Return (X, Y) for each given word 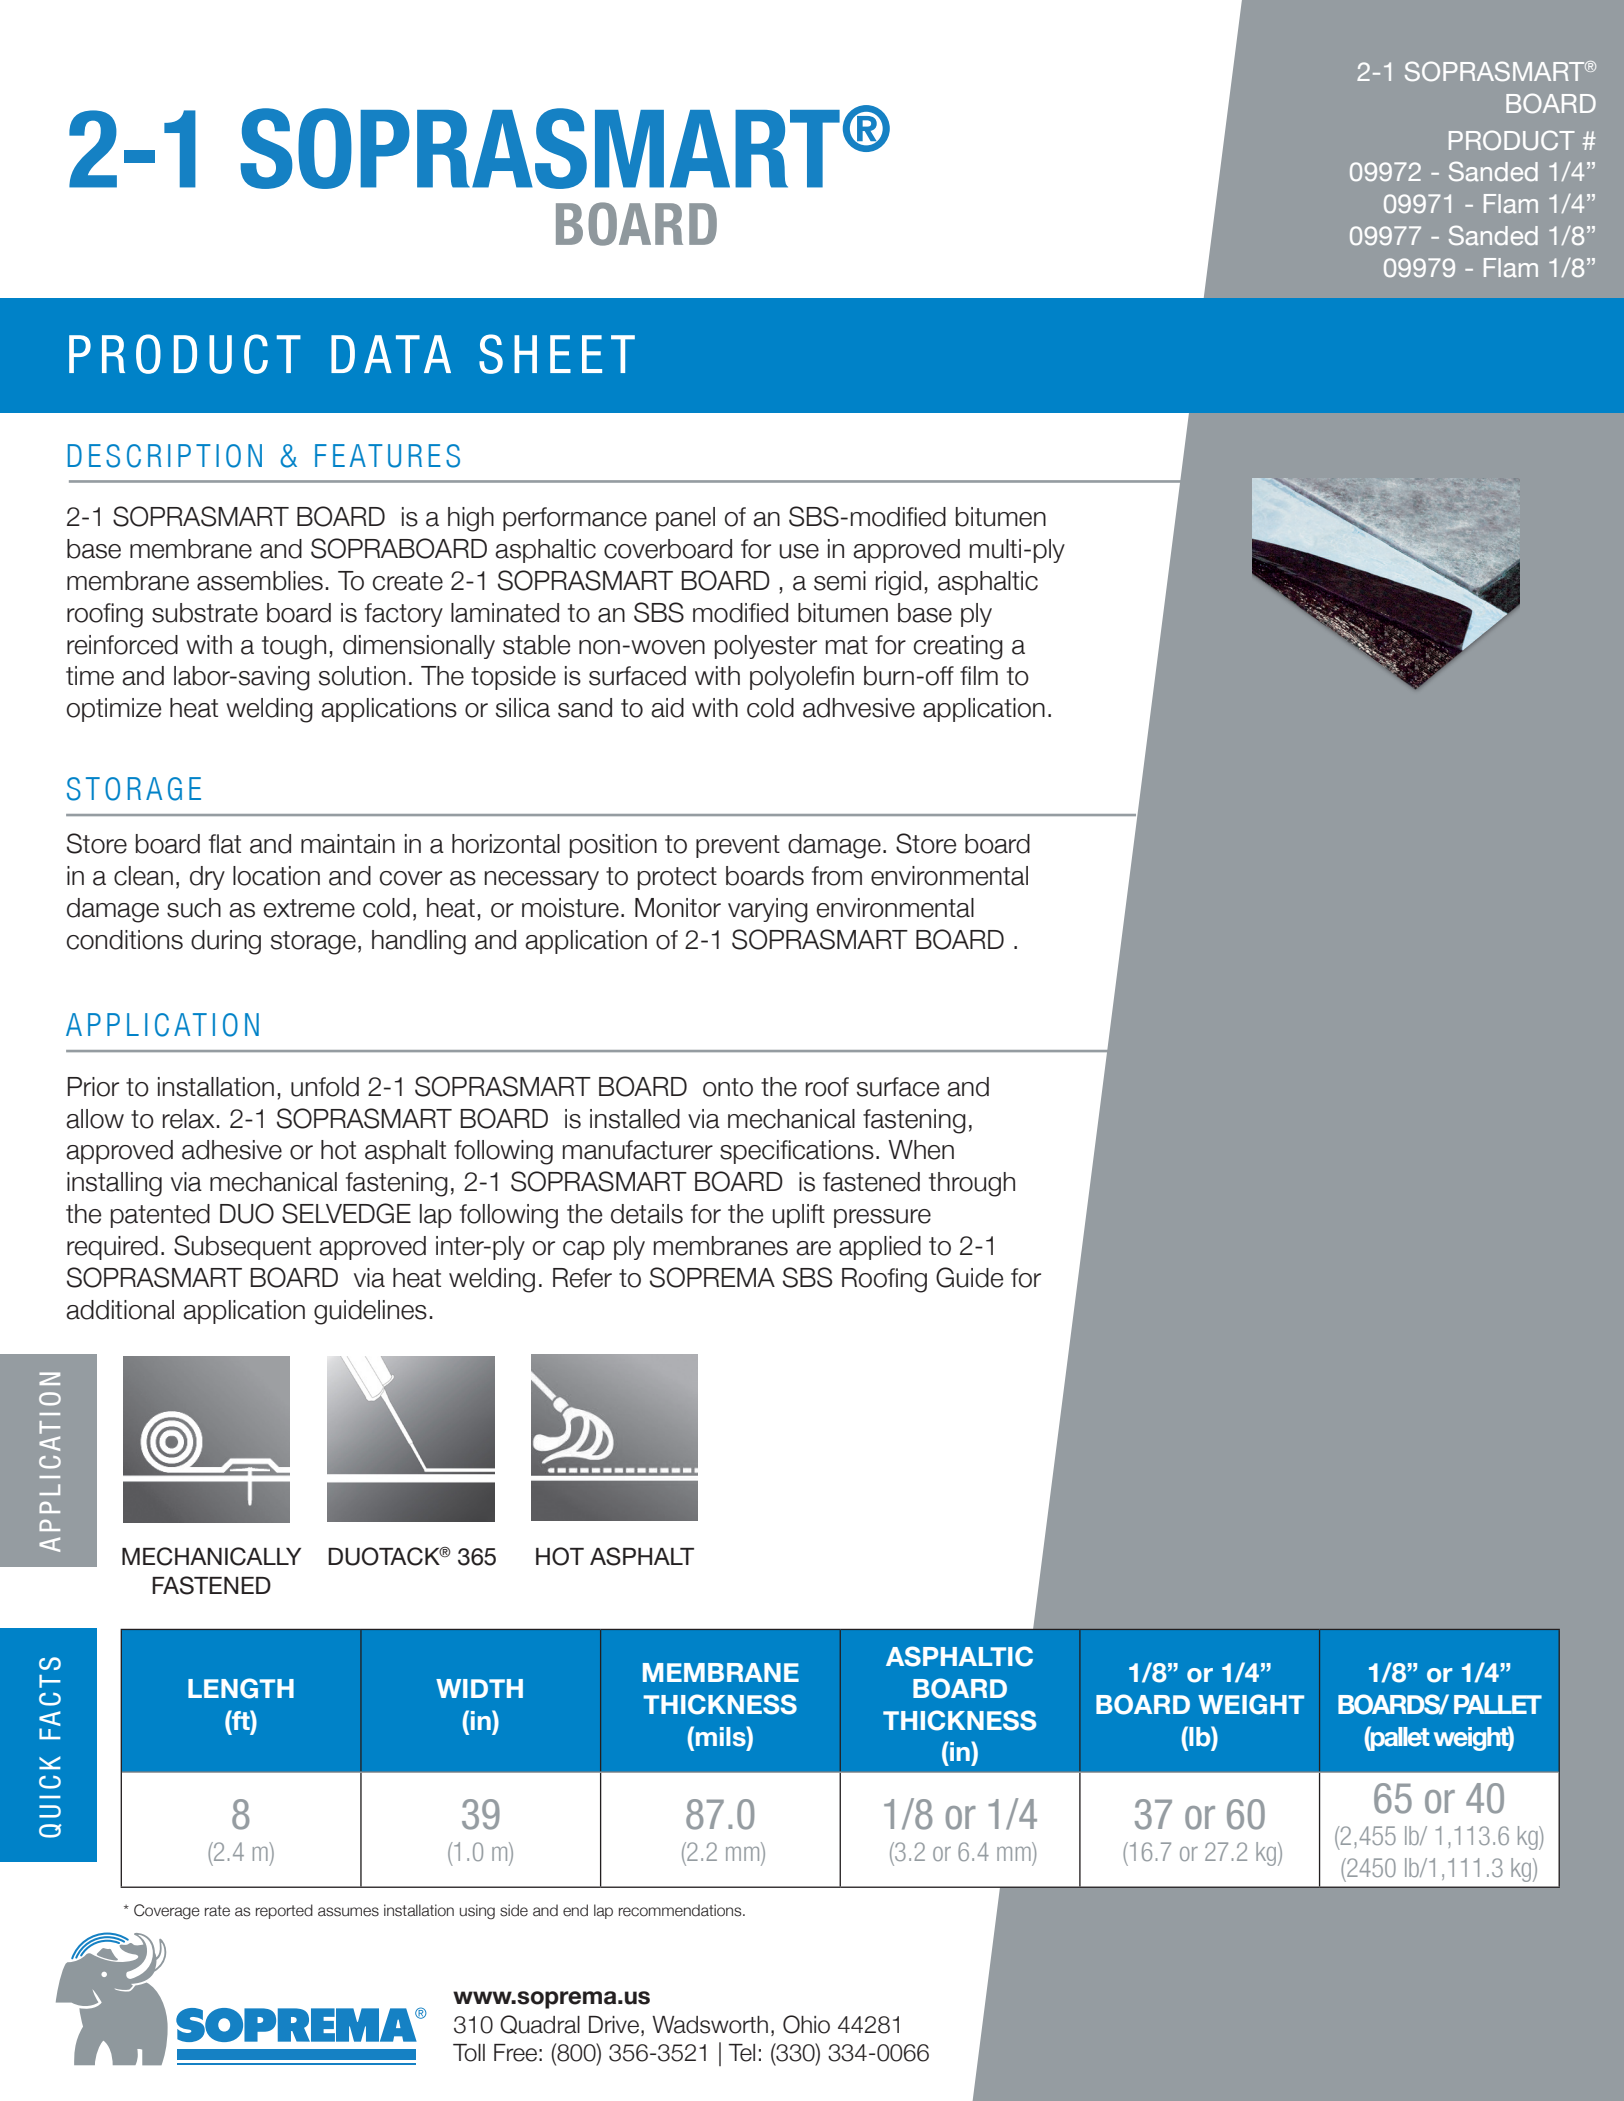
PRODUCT (1512, 140)
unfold (325, 1087)
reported (284, 1911)
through (972, 1184)
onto (728, 1087)
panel (685, 519)
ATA (407, 354)
